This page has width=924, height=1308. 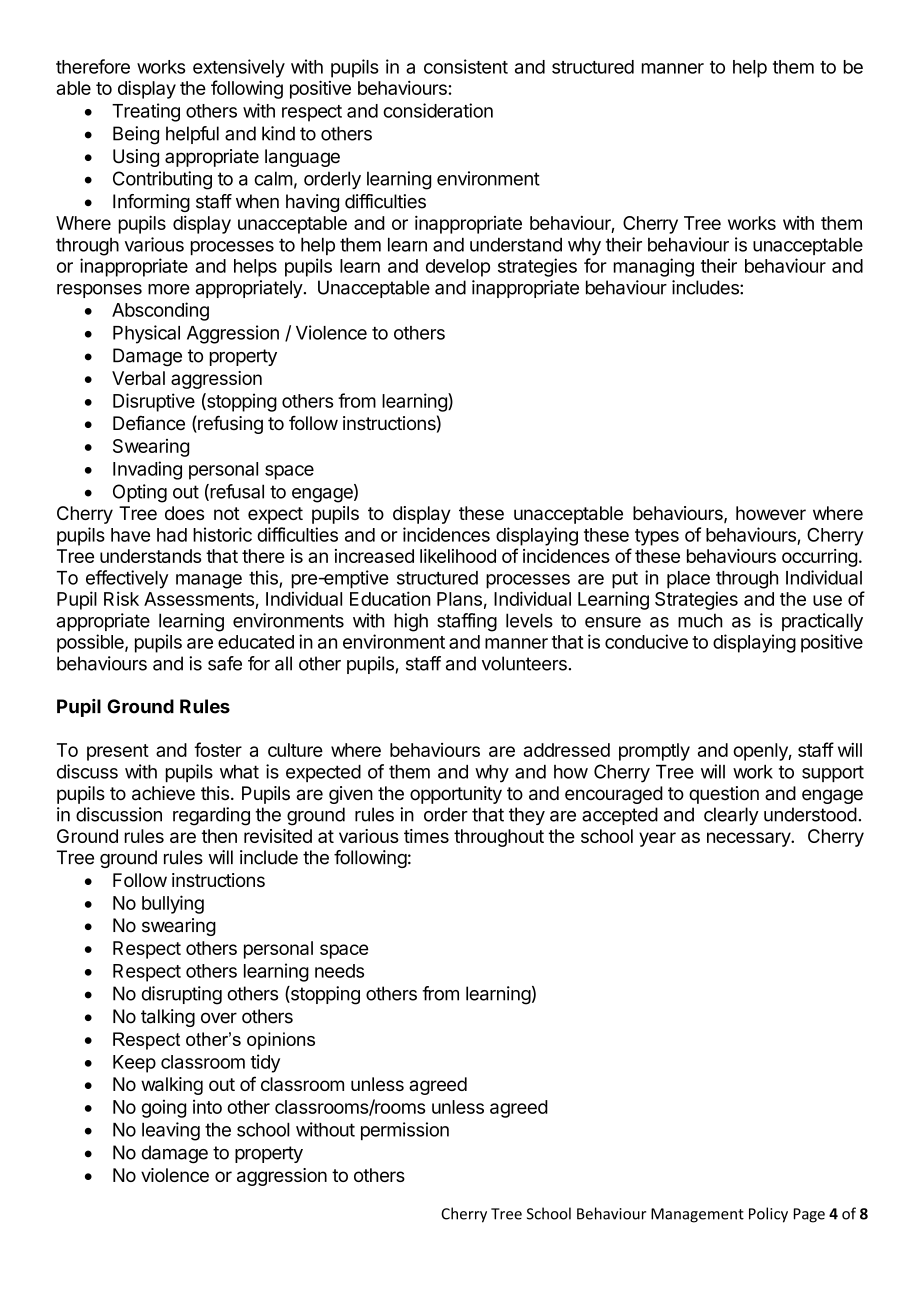 What do you see at coordinates (182, 995) in the page?
I see `disrupting` at bounding box center [182, 995].
